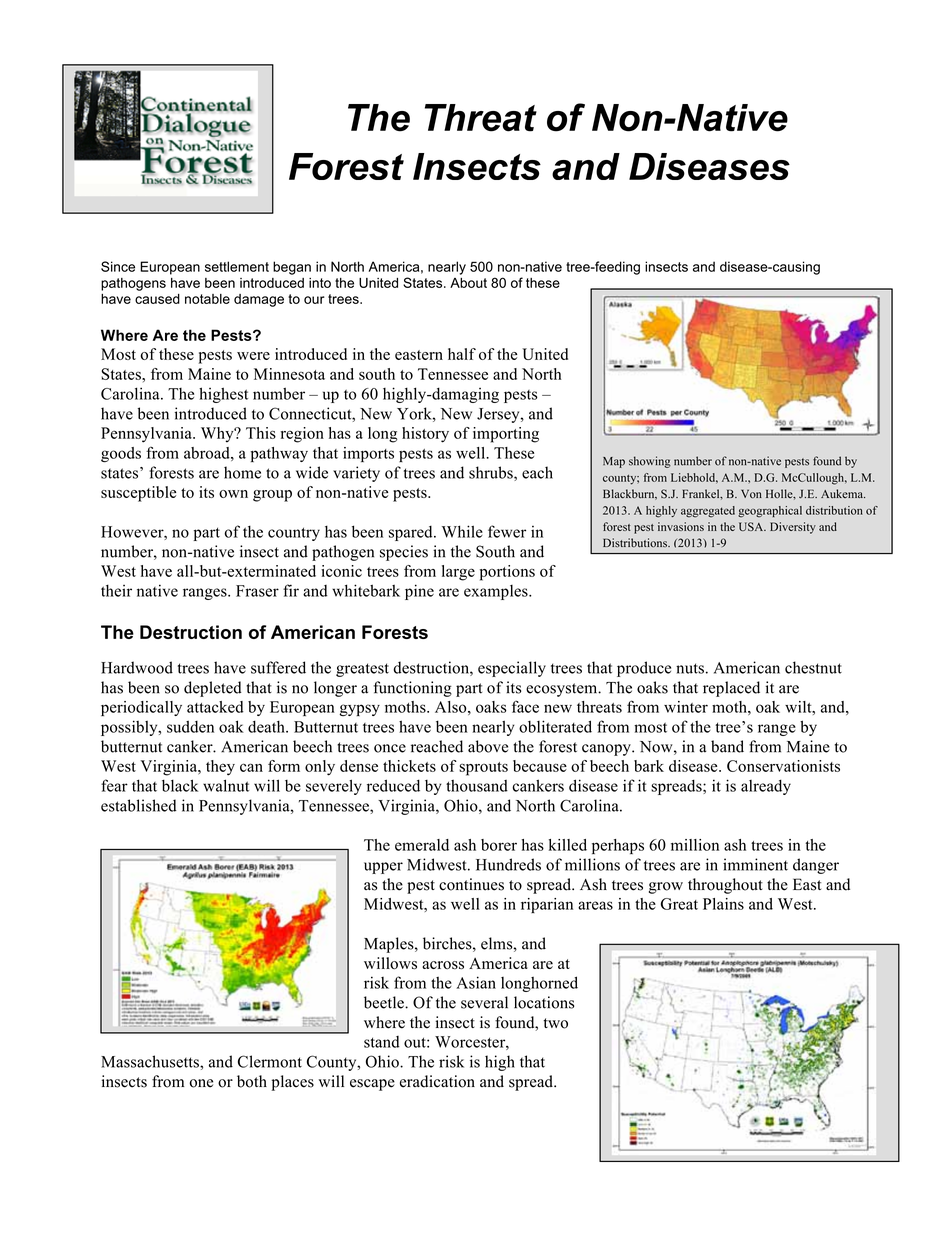 The width and height of the screenshot is (952, 1233). Describe the element at coordinates (233, 494) in the screenshot. I see `own` at that location.
